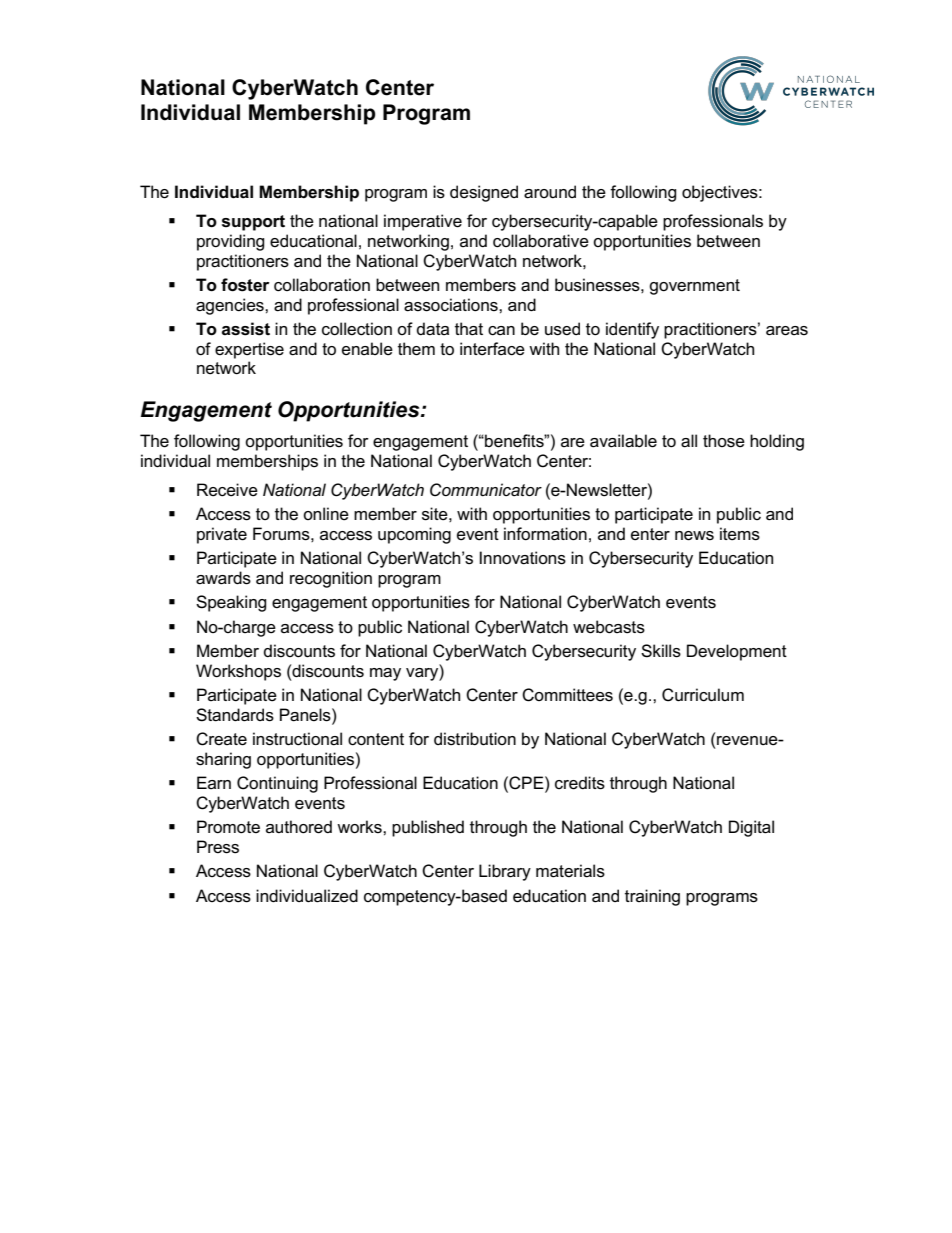 Image resolution: width=952 pixels, height=1233 pixels. What do you see at coordinates (253, 223) in the screenshot?
I see `support` at bounding box center [253, 223].
